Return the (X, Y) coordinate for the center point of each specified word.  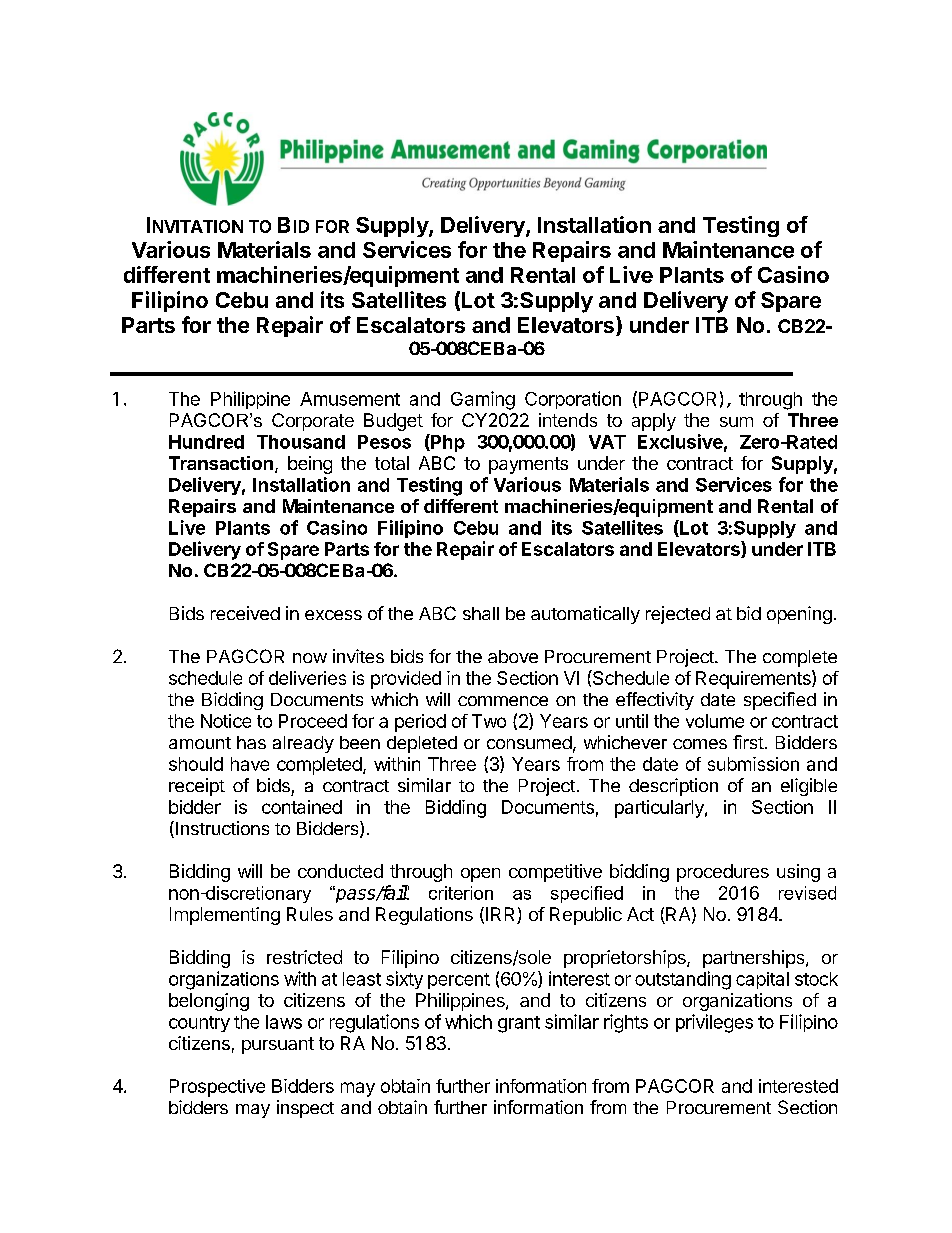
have (250, 764)
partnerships (755, 959)
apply (654, 422)
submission (753, 764)
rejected (678, 615)
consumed (529, 742)
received (245, 613)
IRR (500, 914)
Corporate (313, 422)
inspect (305, 1109)
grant (519, 1024)
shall (481, 613)
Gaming (483, 400)
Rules (310, 914)
